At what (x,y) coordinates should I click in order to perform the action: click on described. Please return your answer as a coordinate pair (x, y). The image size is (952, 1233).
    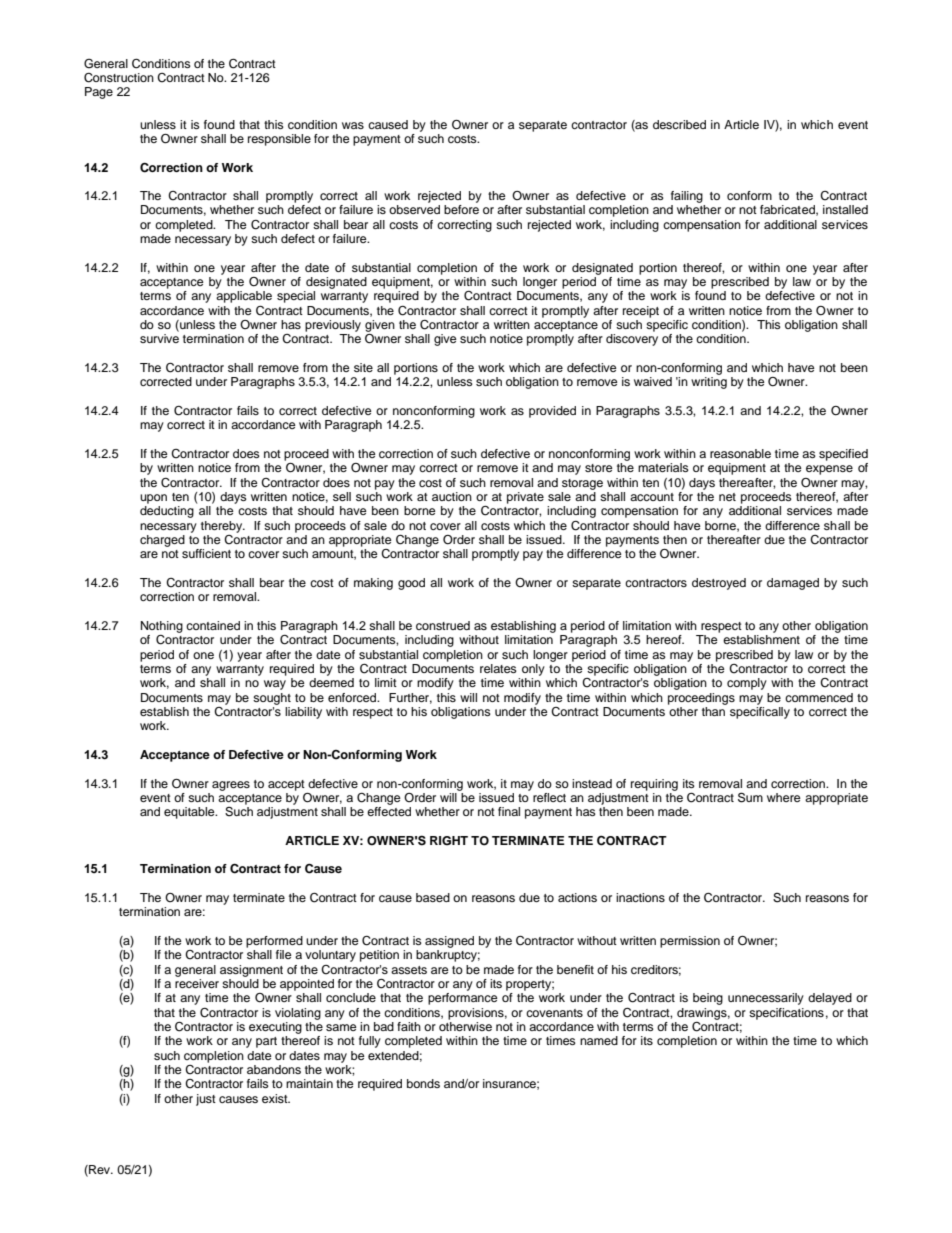
    Looking at the image, I should click on (679, 124).
